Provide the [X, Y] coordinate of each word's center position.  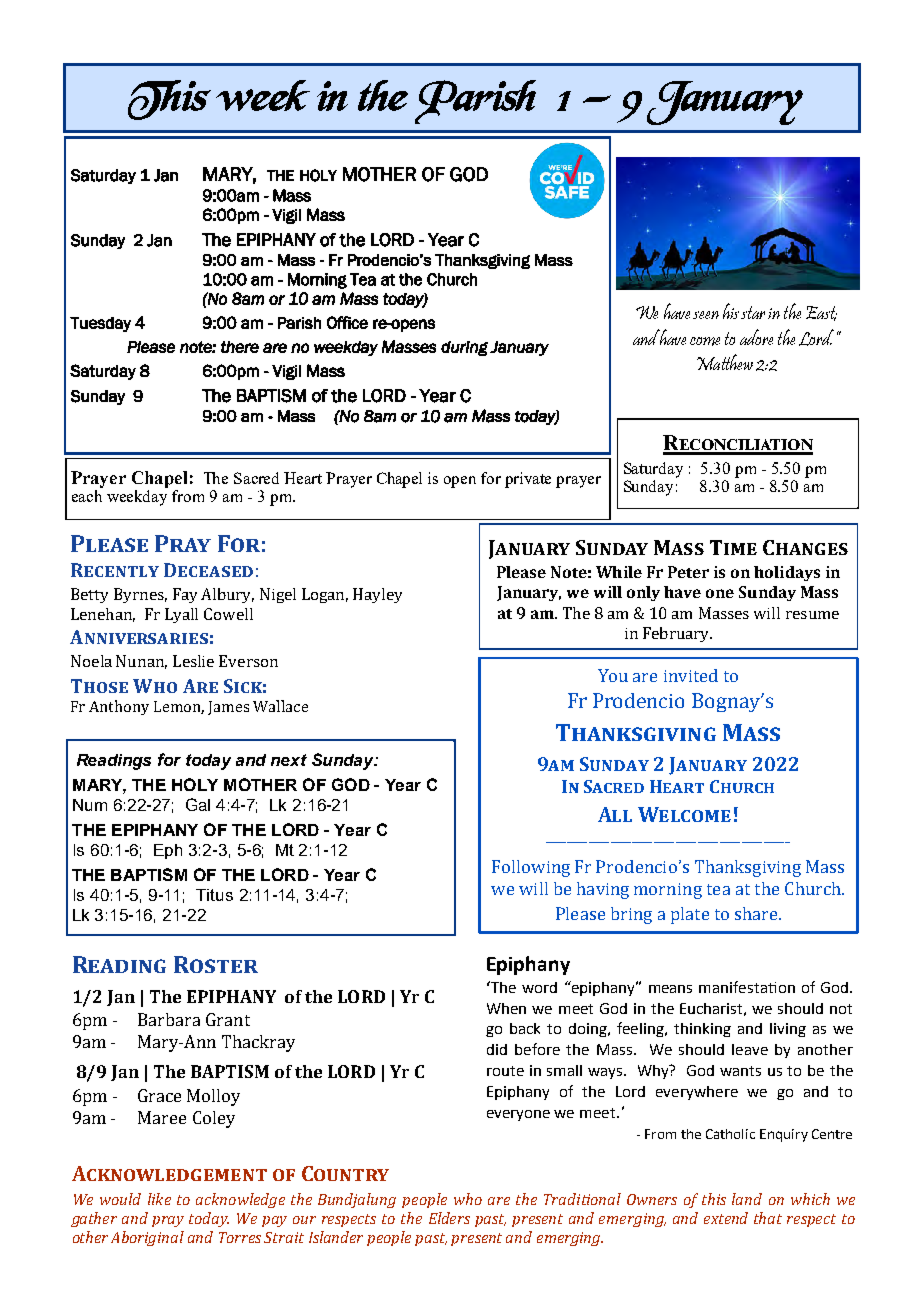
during [464, 348]
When [506, 1008]
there [240, 347]
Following [531, 868]
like [159, 1199]
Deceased [208, 570]
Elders [449, 1218]
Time [733, 547]
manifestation [747, 987]
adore [756, 337]
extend [726, 1218]
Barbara [169, 1019]
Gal [198, 804]
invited [691, 675]
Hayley [377, 595]
